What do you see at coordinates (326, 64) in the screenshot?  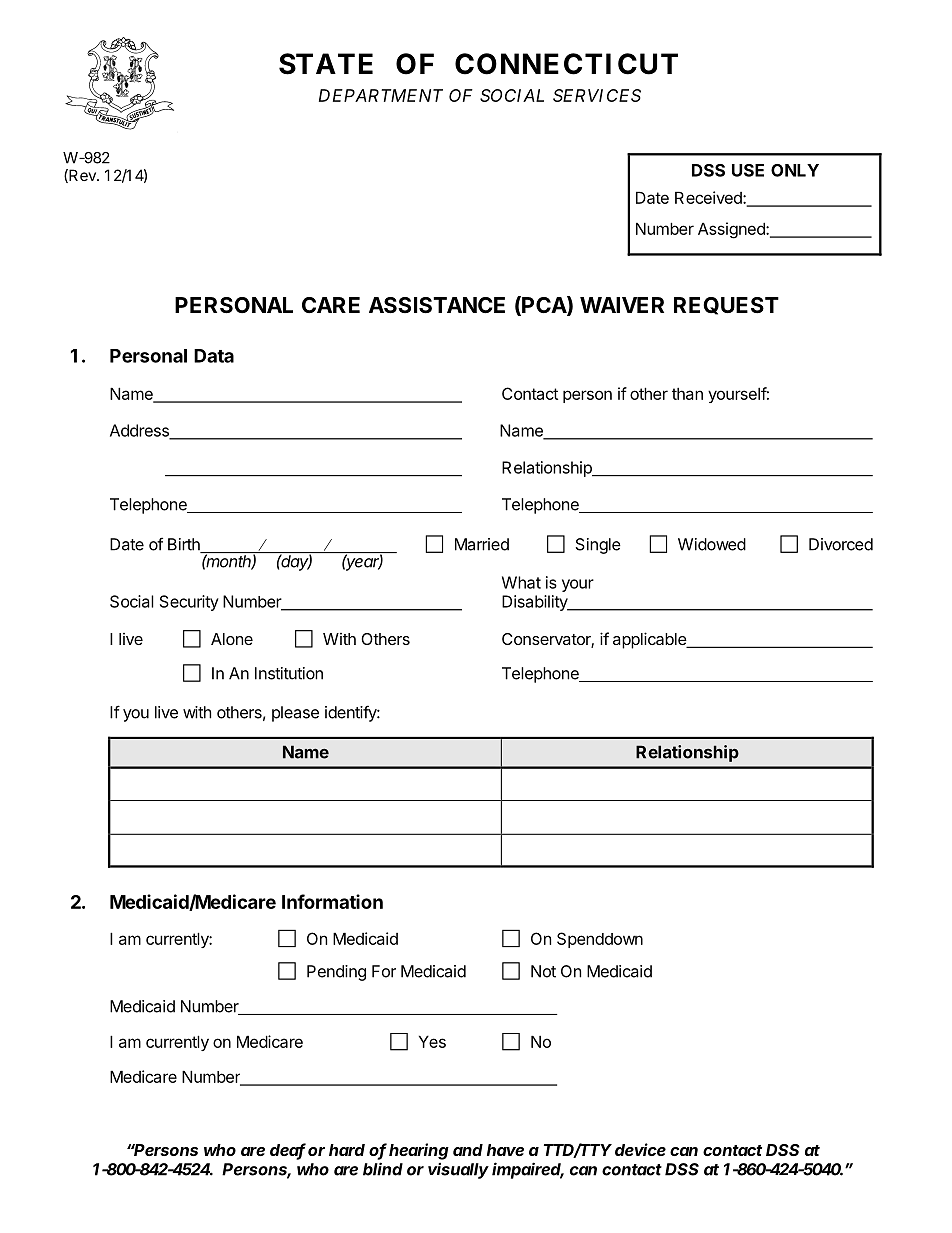 I see `STATE` at bounding box center [326, 64].
